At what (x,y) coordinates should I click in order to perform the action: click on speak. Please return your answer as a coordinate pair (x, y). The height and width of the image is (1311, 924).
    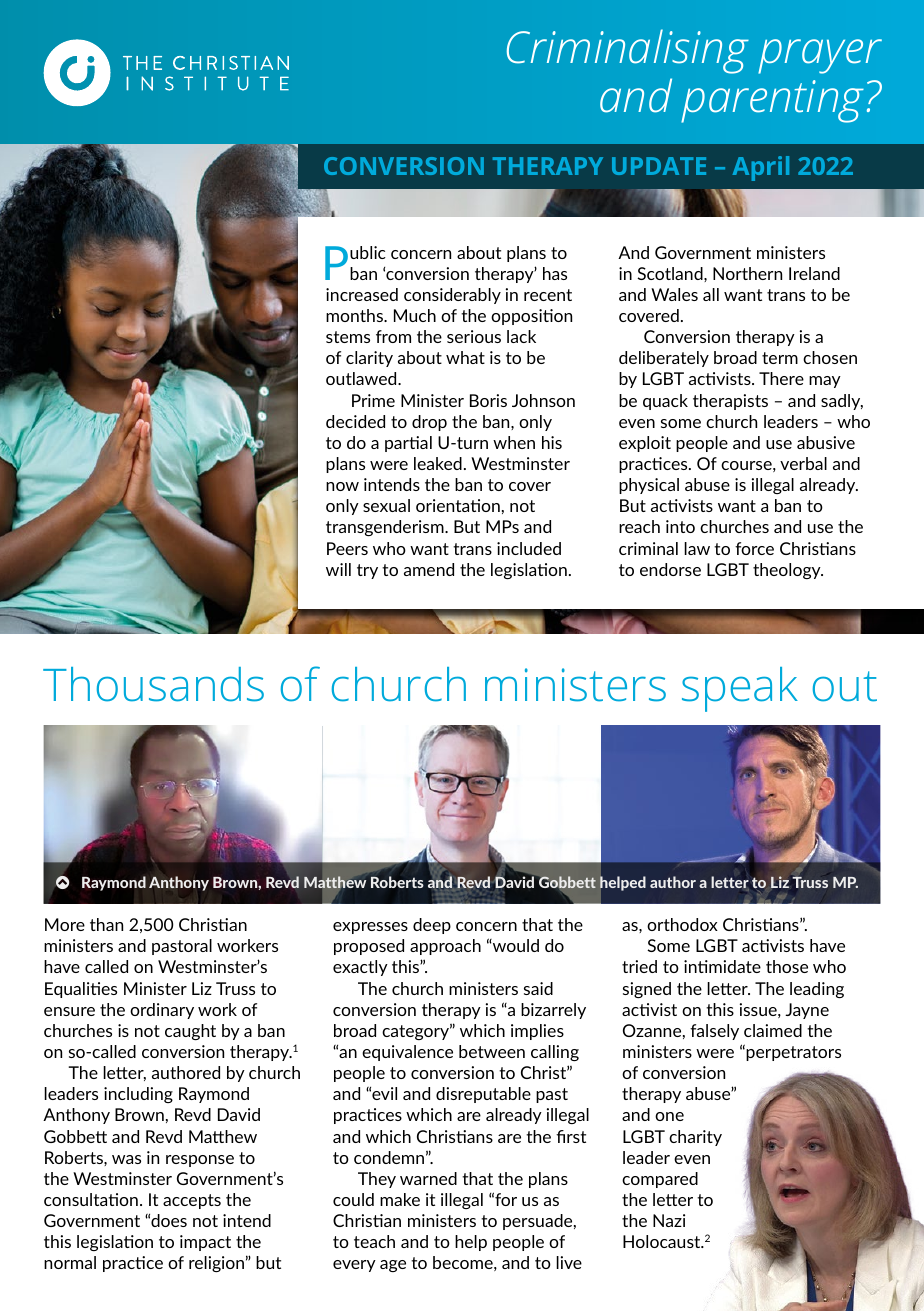
    Looking at the image, I should click on (740, 689).
